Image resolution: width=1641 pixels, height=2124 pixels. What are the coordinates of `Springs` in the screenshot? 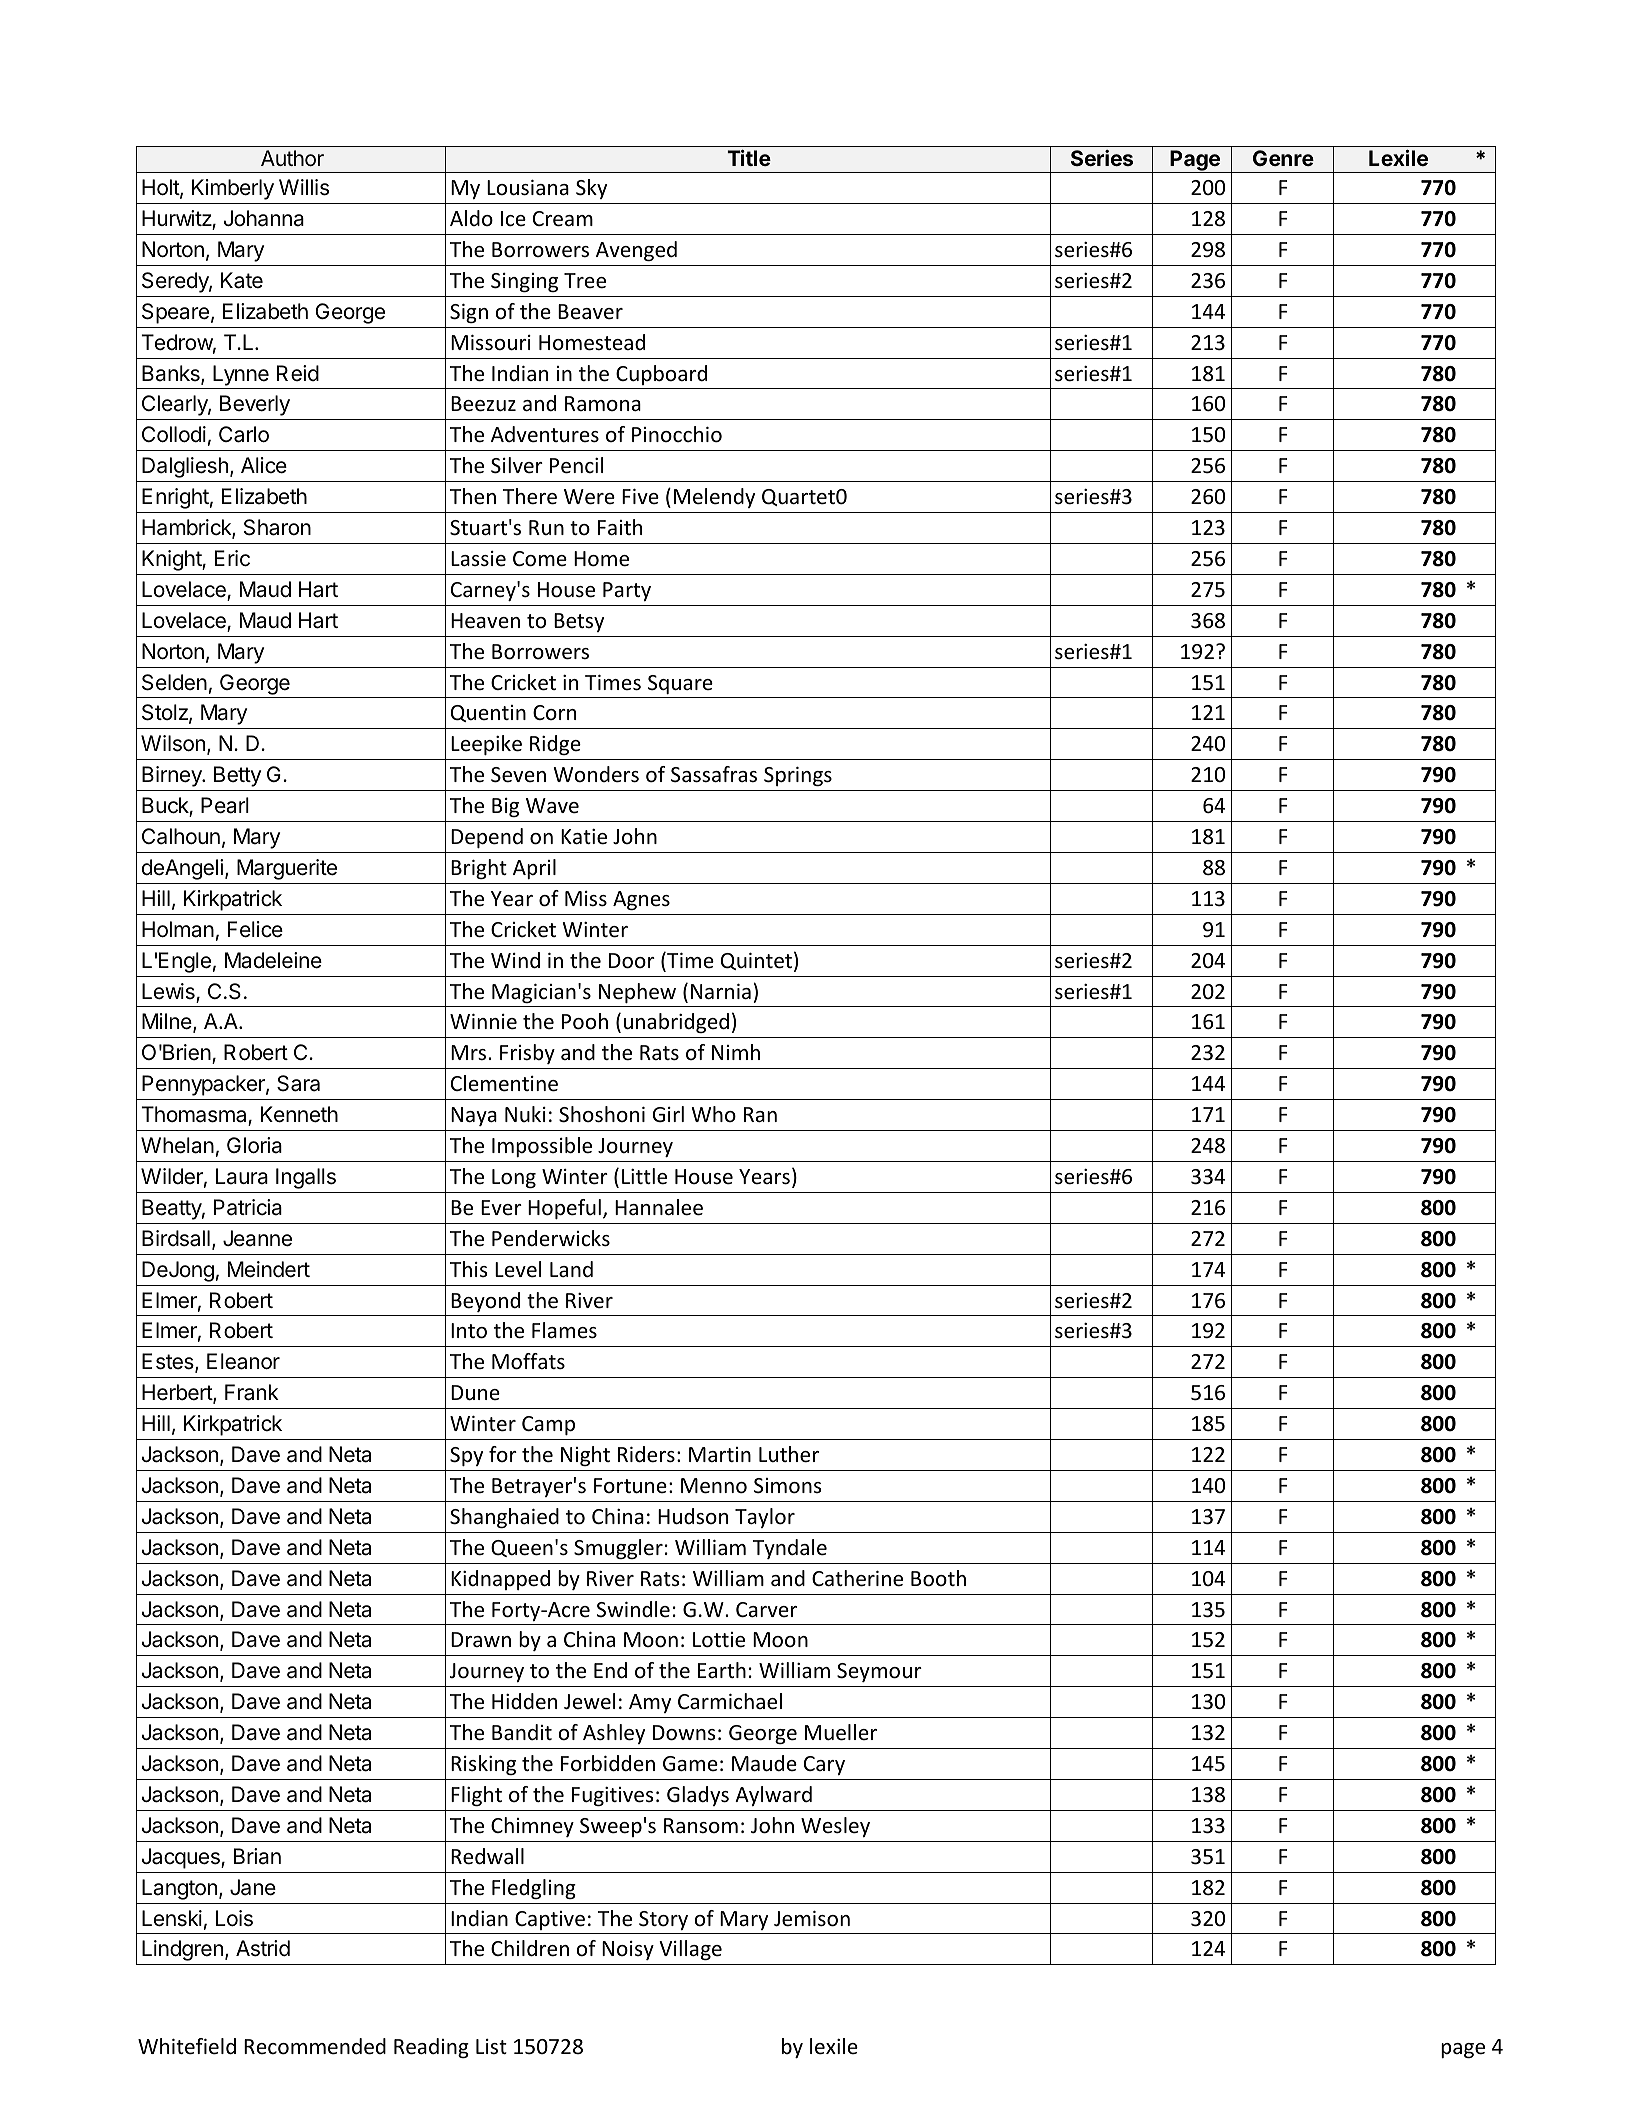 It's located at (798, 776).
